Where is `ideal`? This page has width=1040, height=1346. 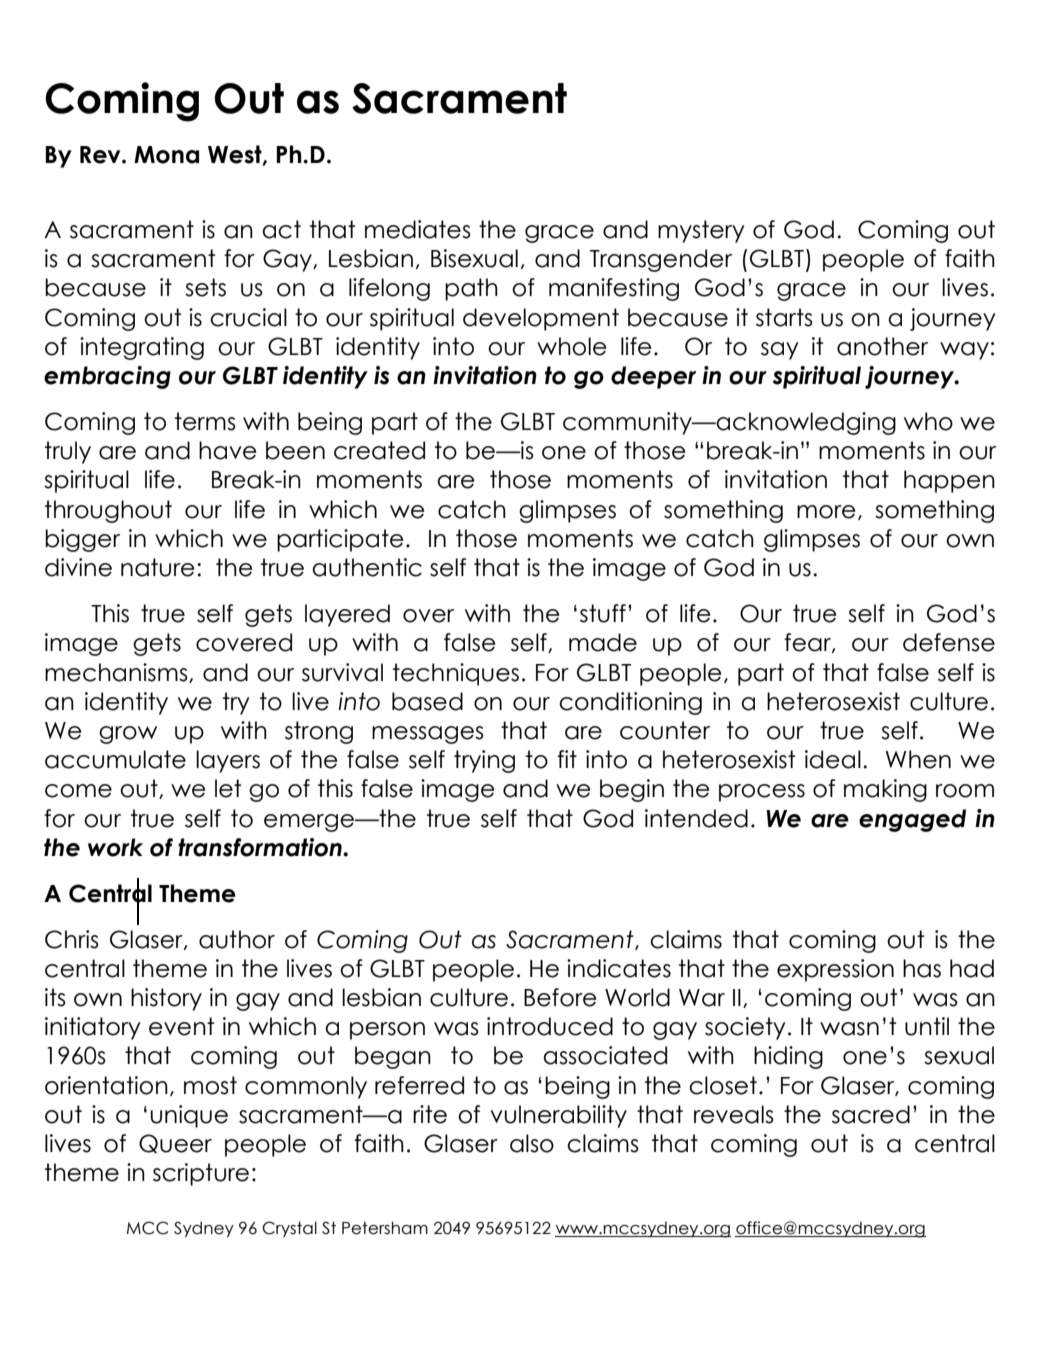 ideal is located at coordinates (833, 759).
